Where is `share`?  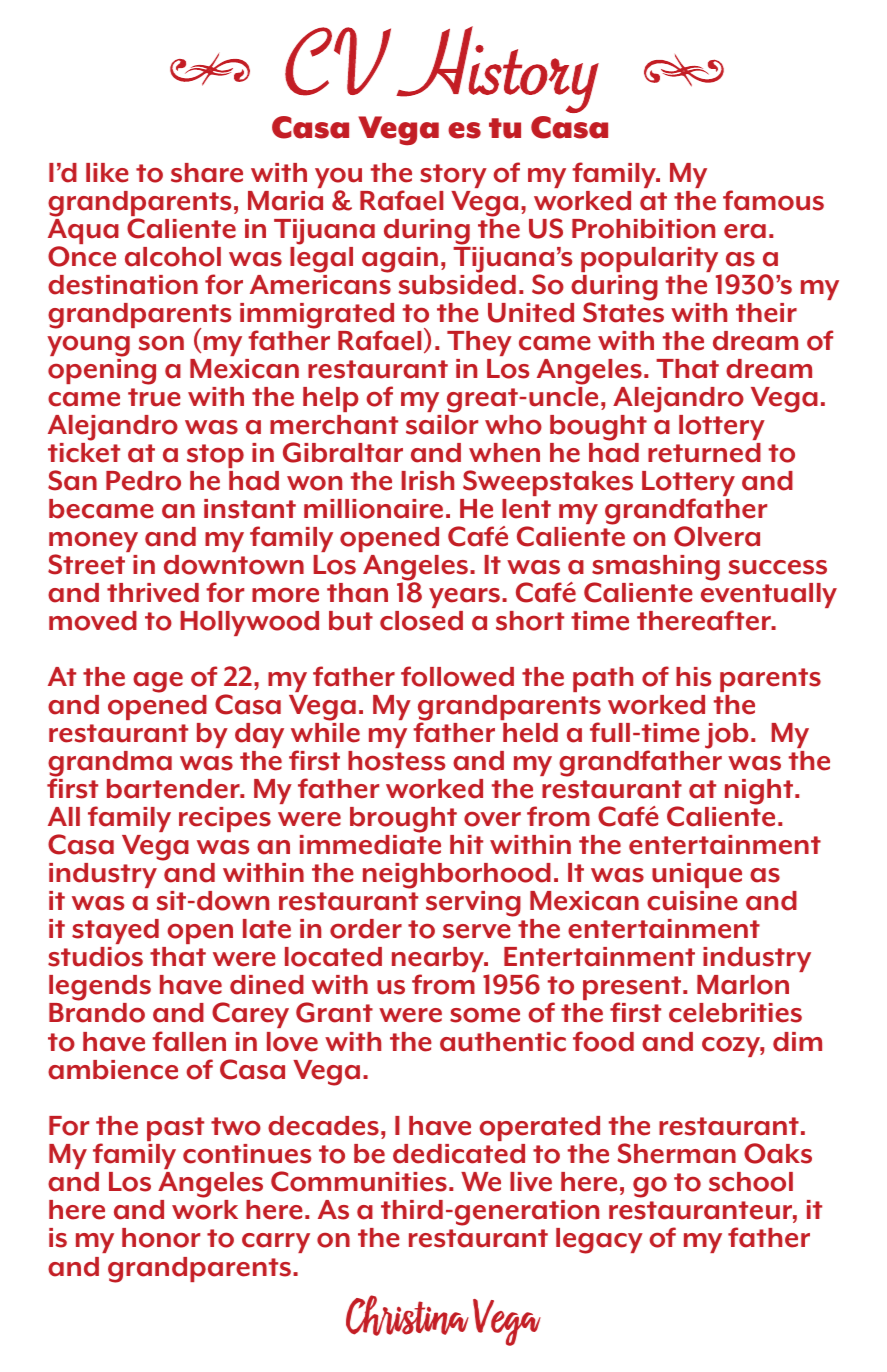 share is located at coordinates (207, 173).
